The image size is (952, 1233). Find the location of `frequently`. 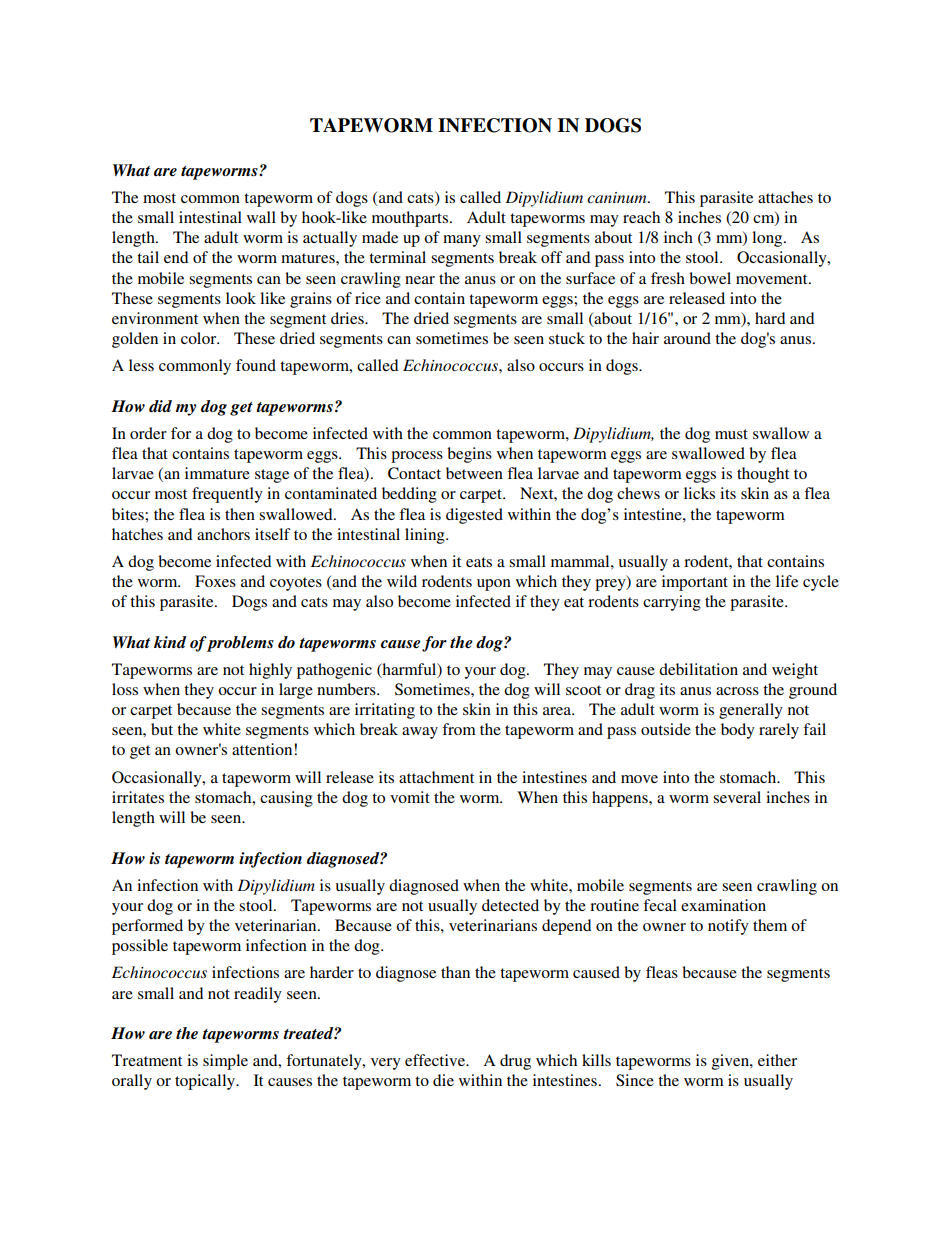

frequently is located at coordinates (227, 495).
